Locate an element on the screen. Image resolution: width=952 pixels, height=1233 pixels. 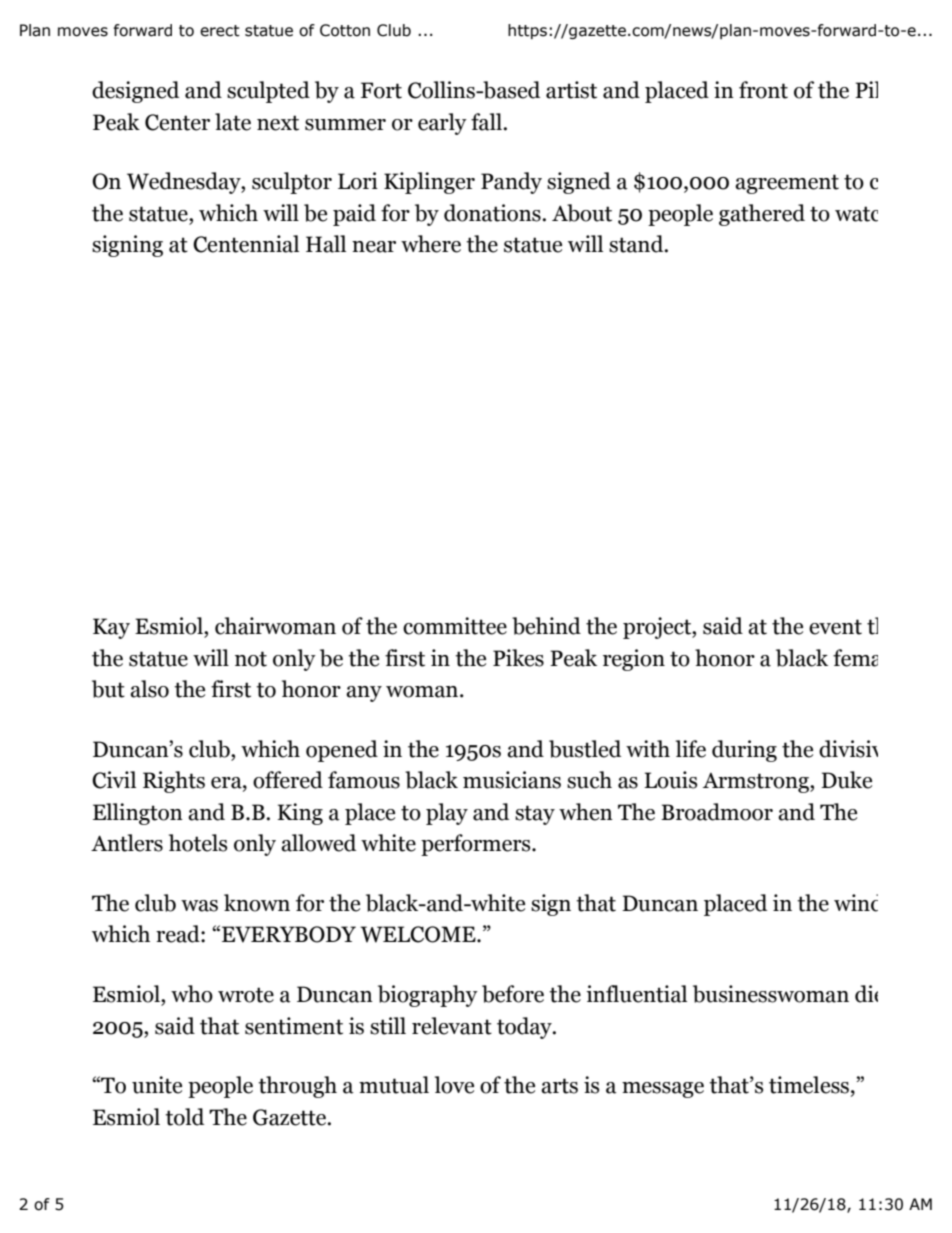
Centennial is located at coordinates (246, 244).
